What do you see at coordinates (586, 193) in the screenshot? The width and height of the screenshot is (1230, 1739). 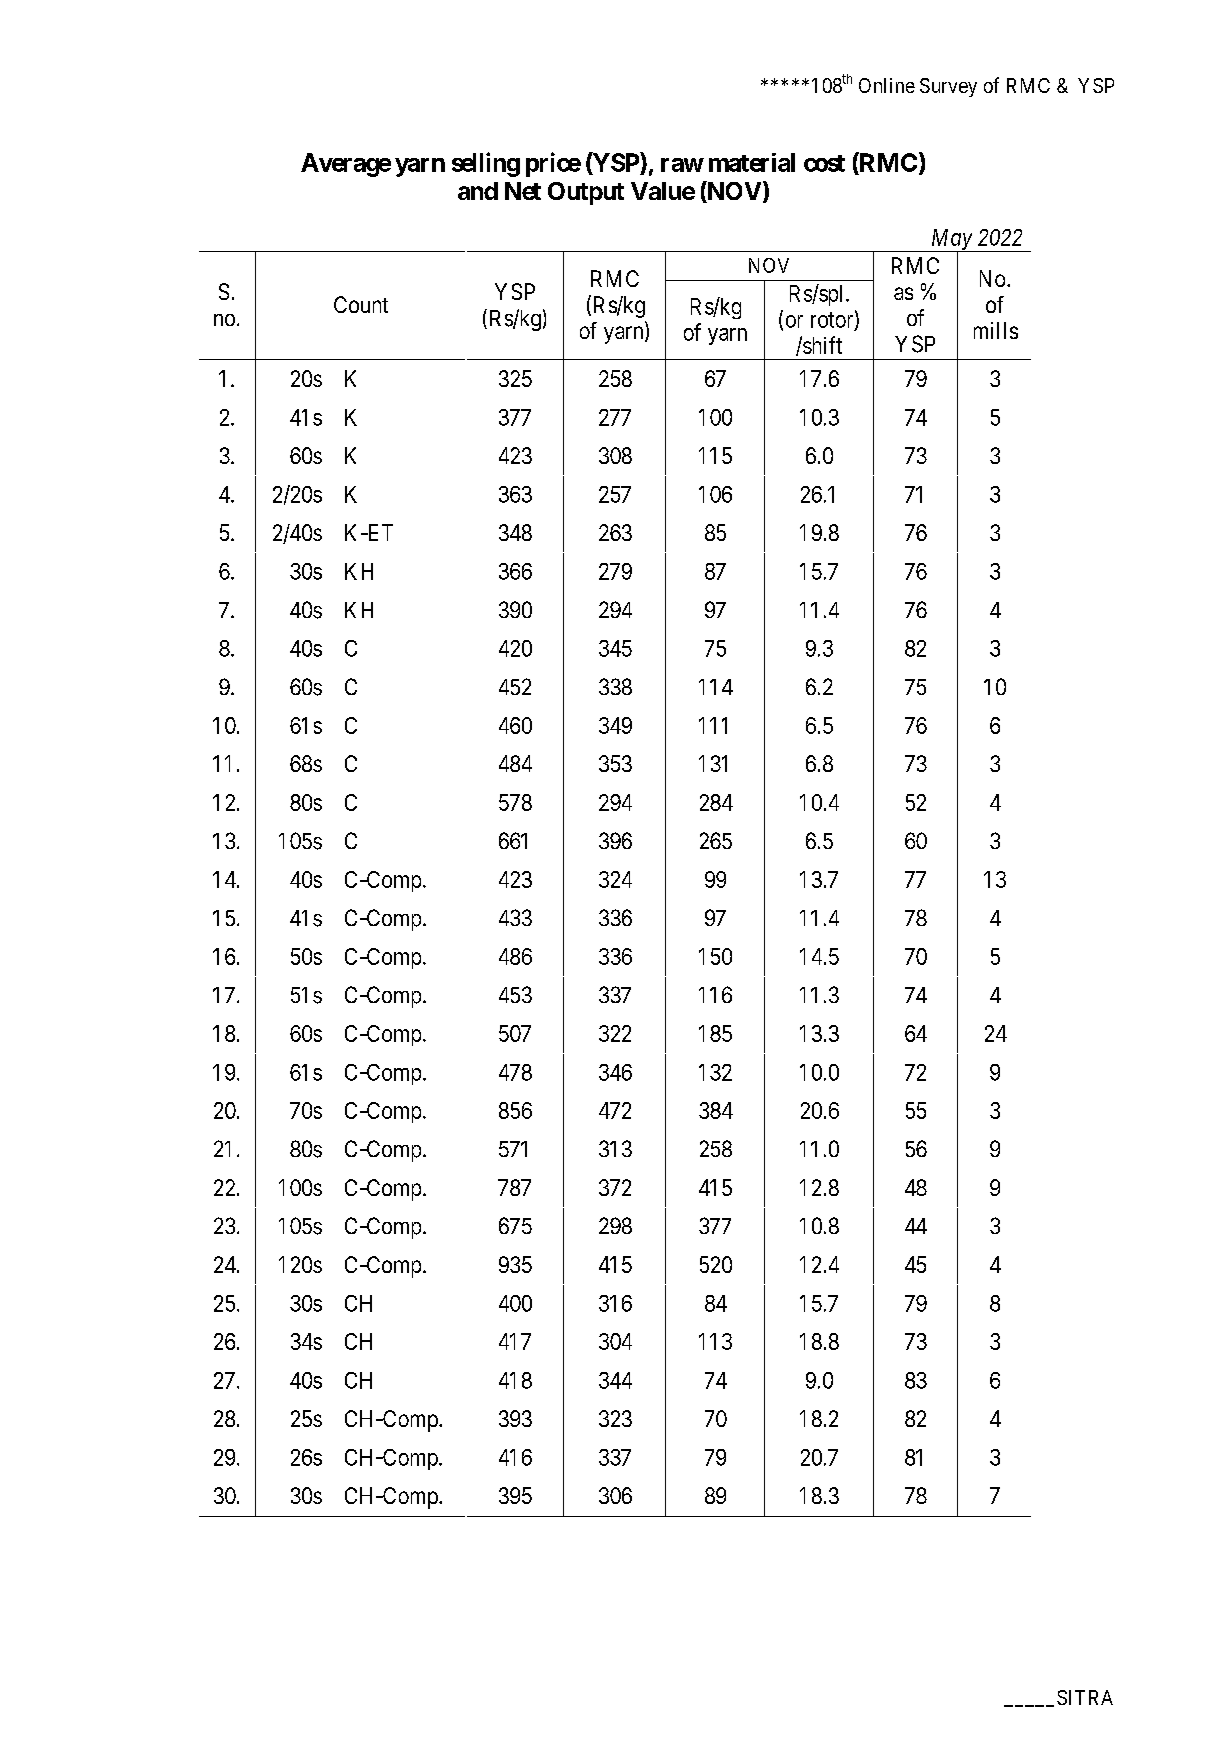 I see `Output` at bounding box center [586, 193].
